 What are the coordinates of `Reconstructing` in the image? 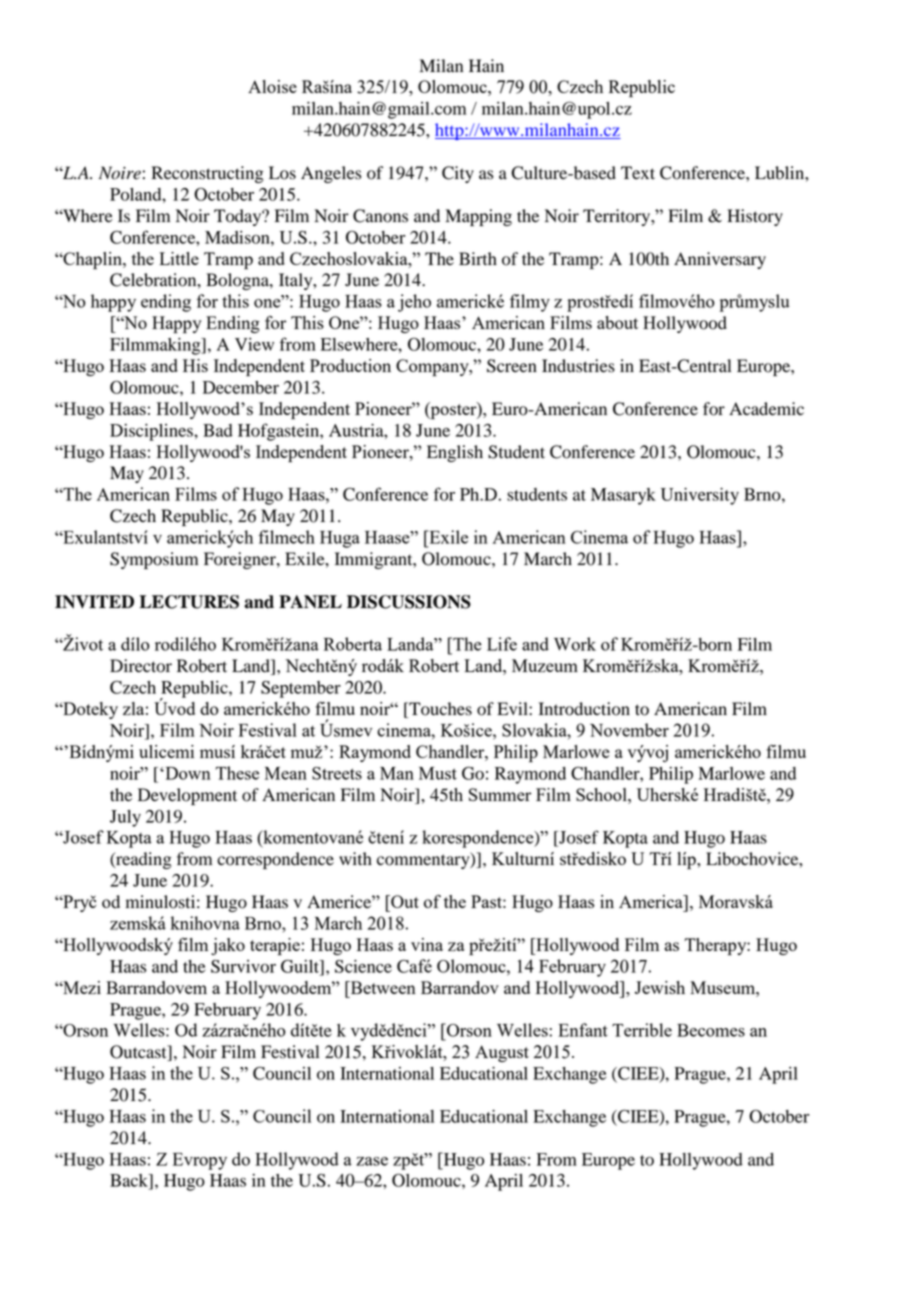 It's located at (208, 174).
